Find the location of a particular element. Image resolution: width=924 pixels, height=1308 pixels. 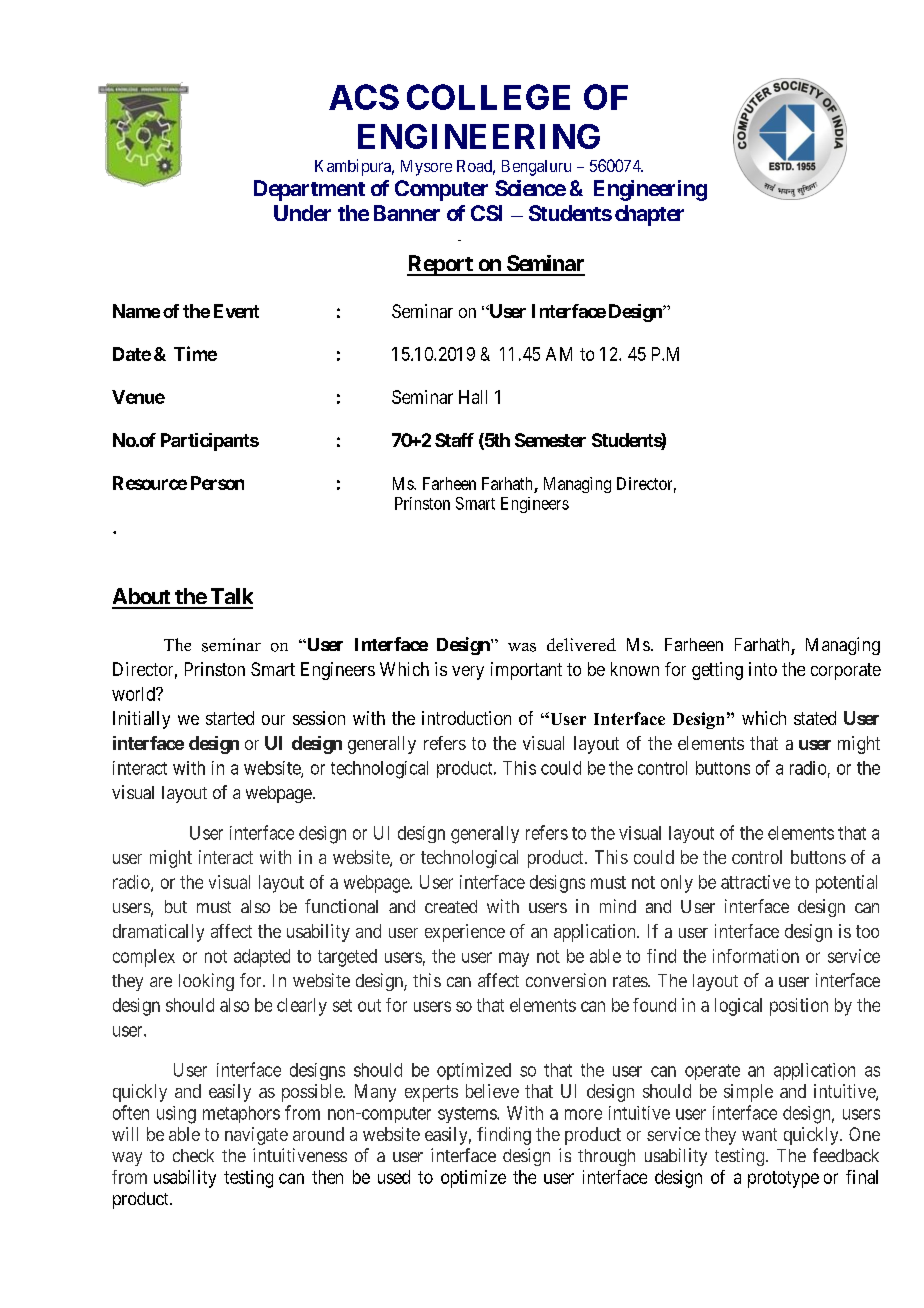

introduction is located at coordinates (466, 718).
